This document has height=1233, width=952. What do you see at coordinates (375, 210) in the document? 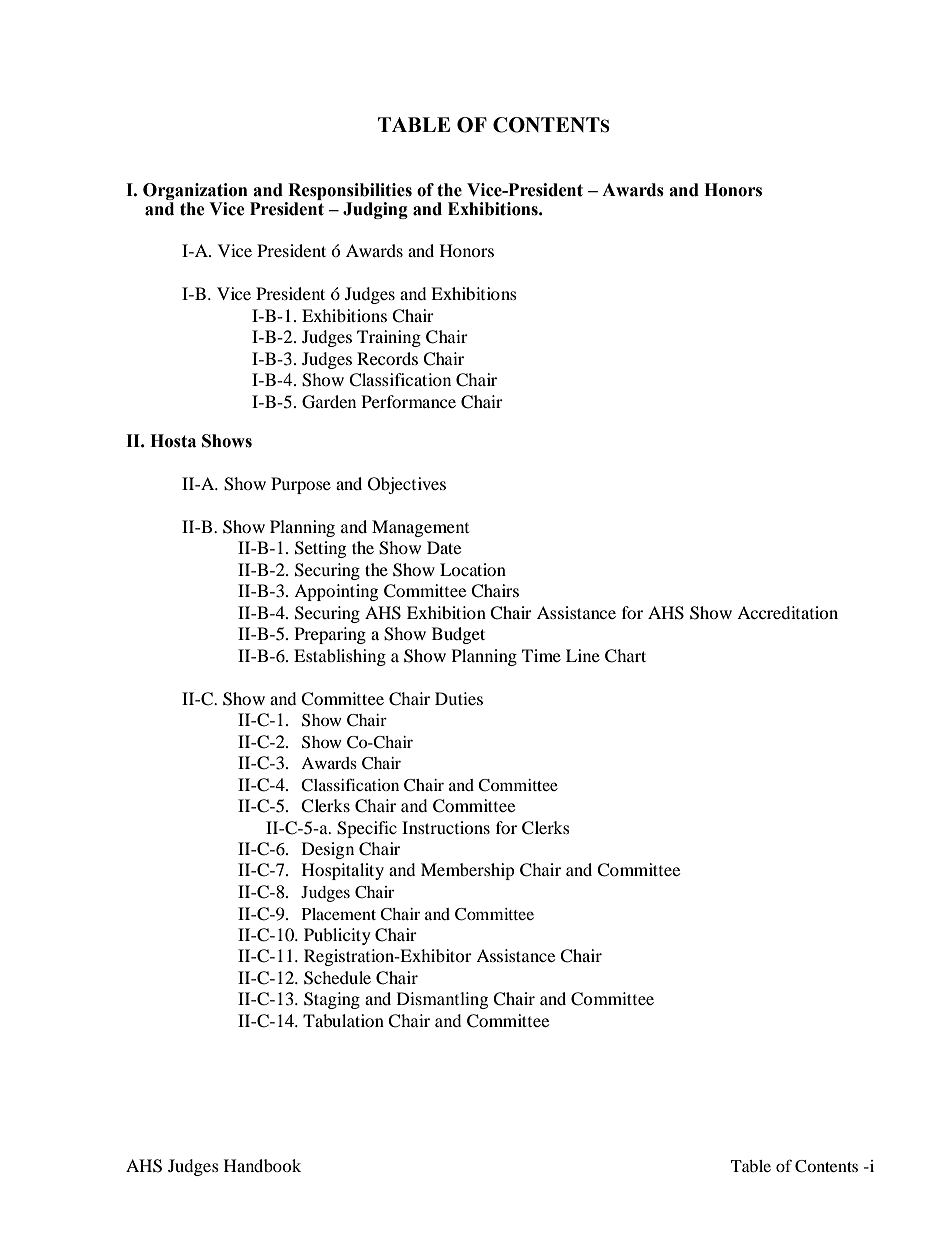
I see `Judging` at bounding box center [375, 210].
